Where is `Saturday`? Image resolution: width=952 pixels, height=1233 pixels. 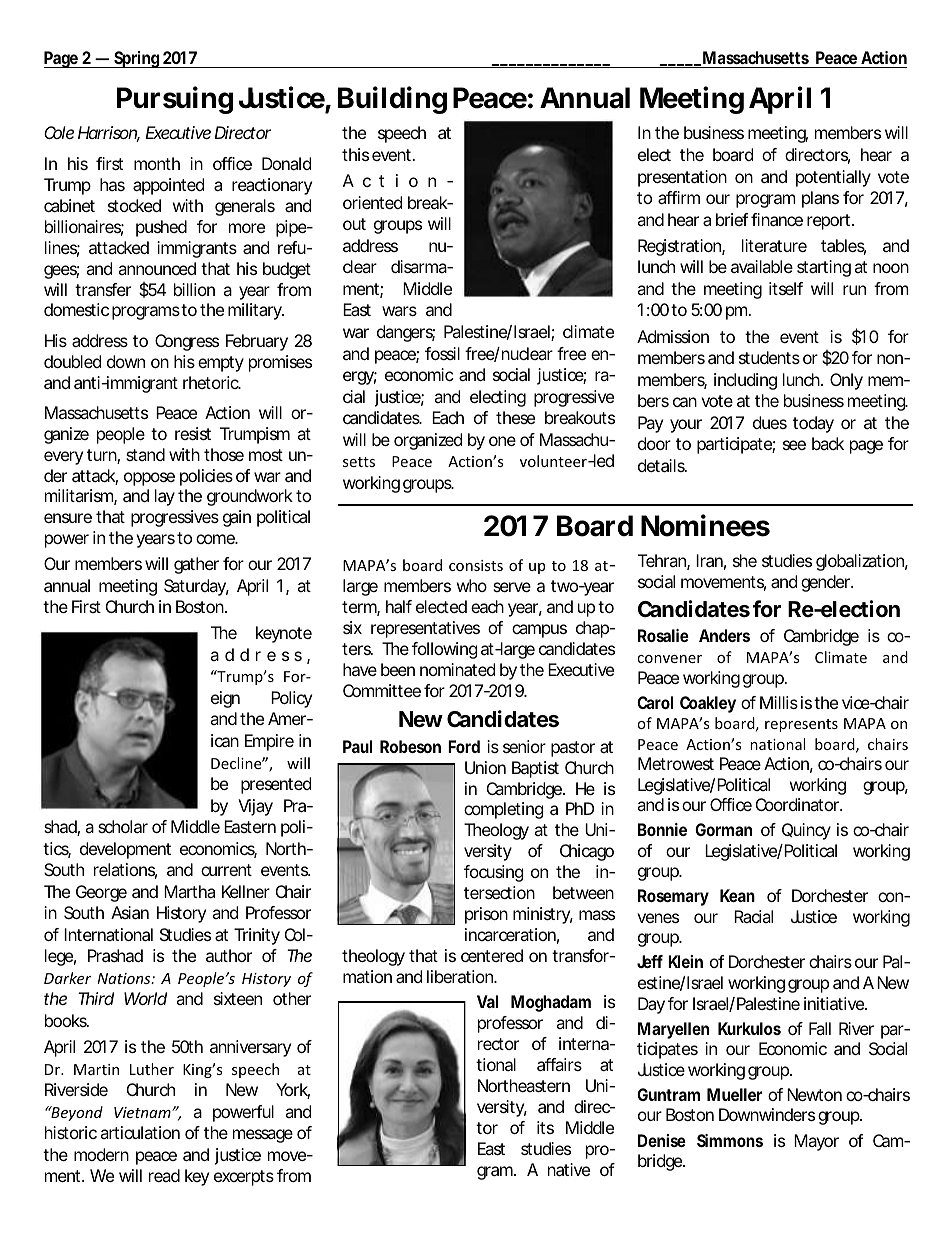 Saturday is located at coordinates (196, 587).
